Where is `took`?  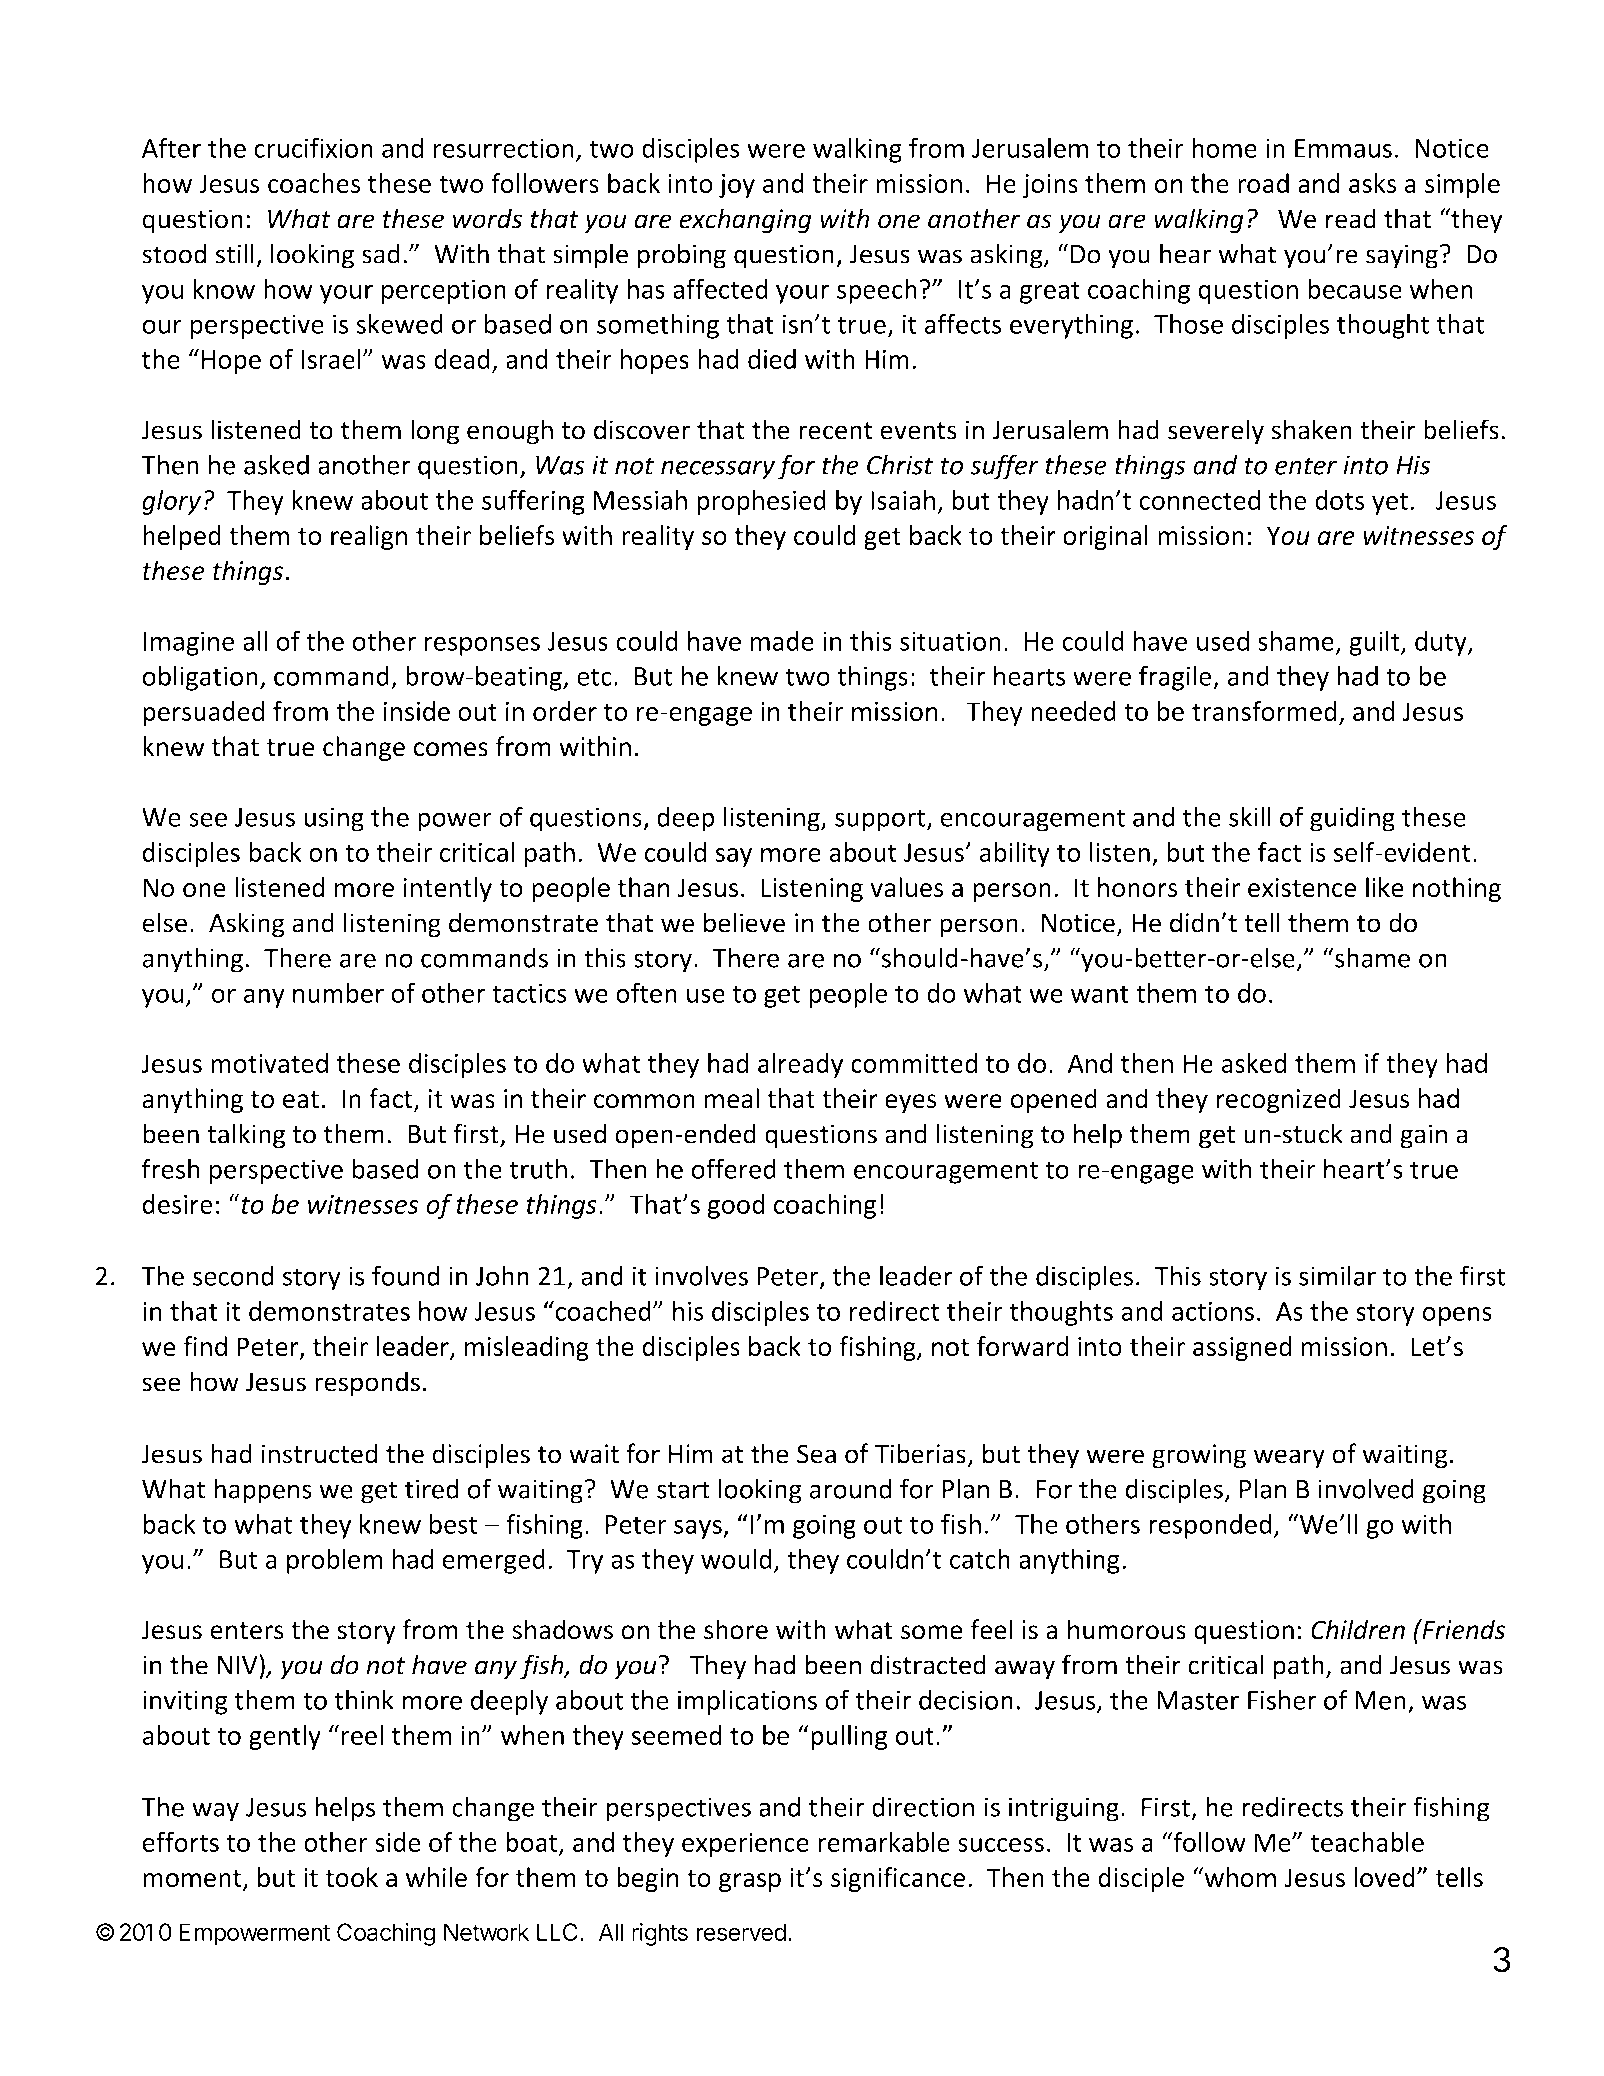
took is located at coordinates (351, 1877).
